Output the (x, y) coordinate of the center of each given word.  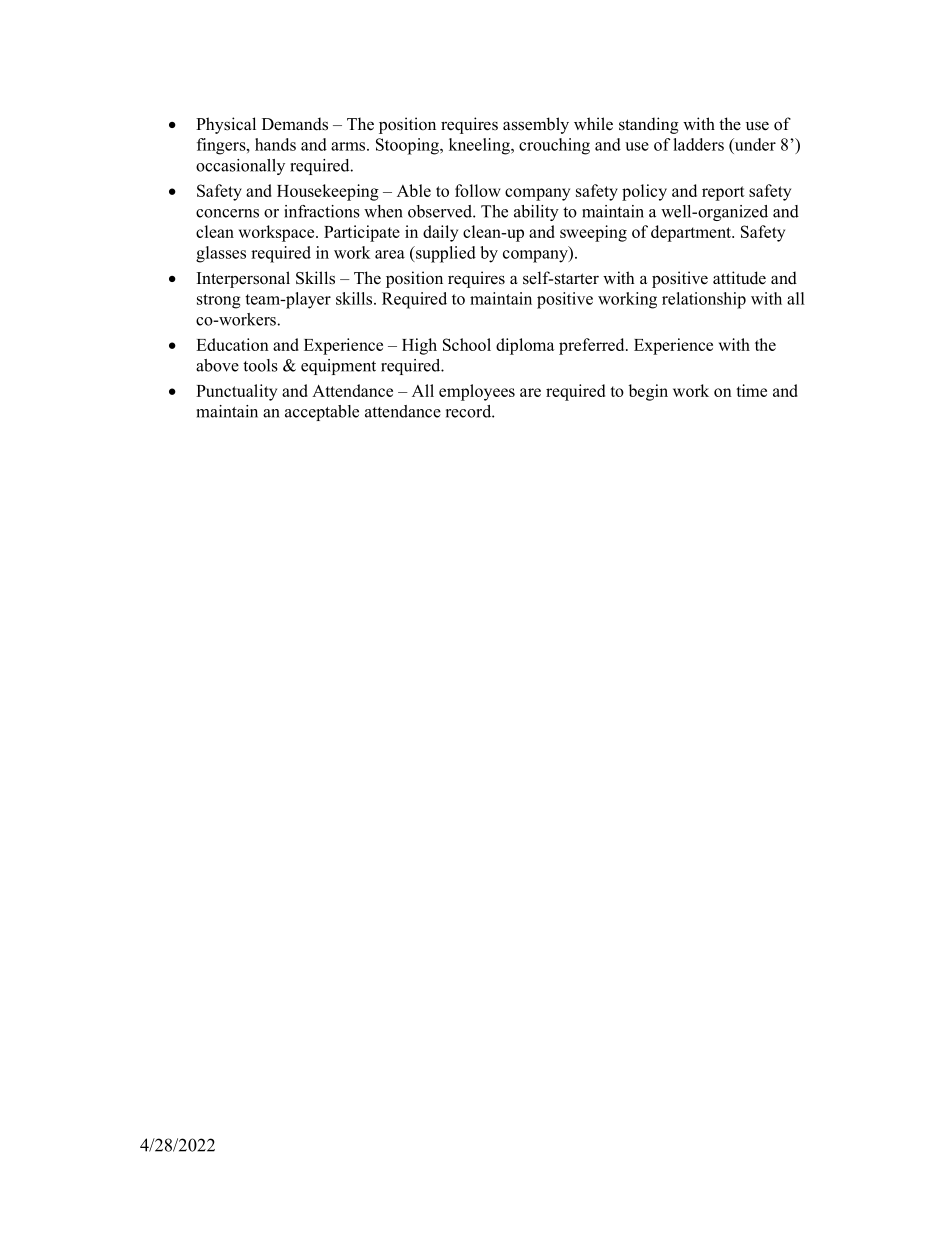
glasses (221, 254)
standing (649, 125)
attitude (739, 278)
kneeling (480, 146)
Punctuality (236, 392)
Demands (295, 124)
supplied (445, 254)
